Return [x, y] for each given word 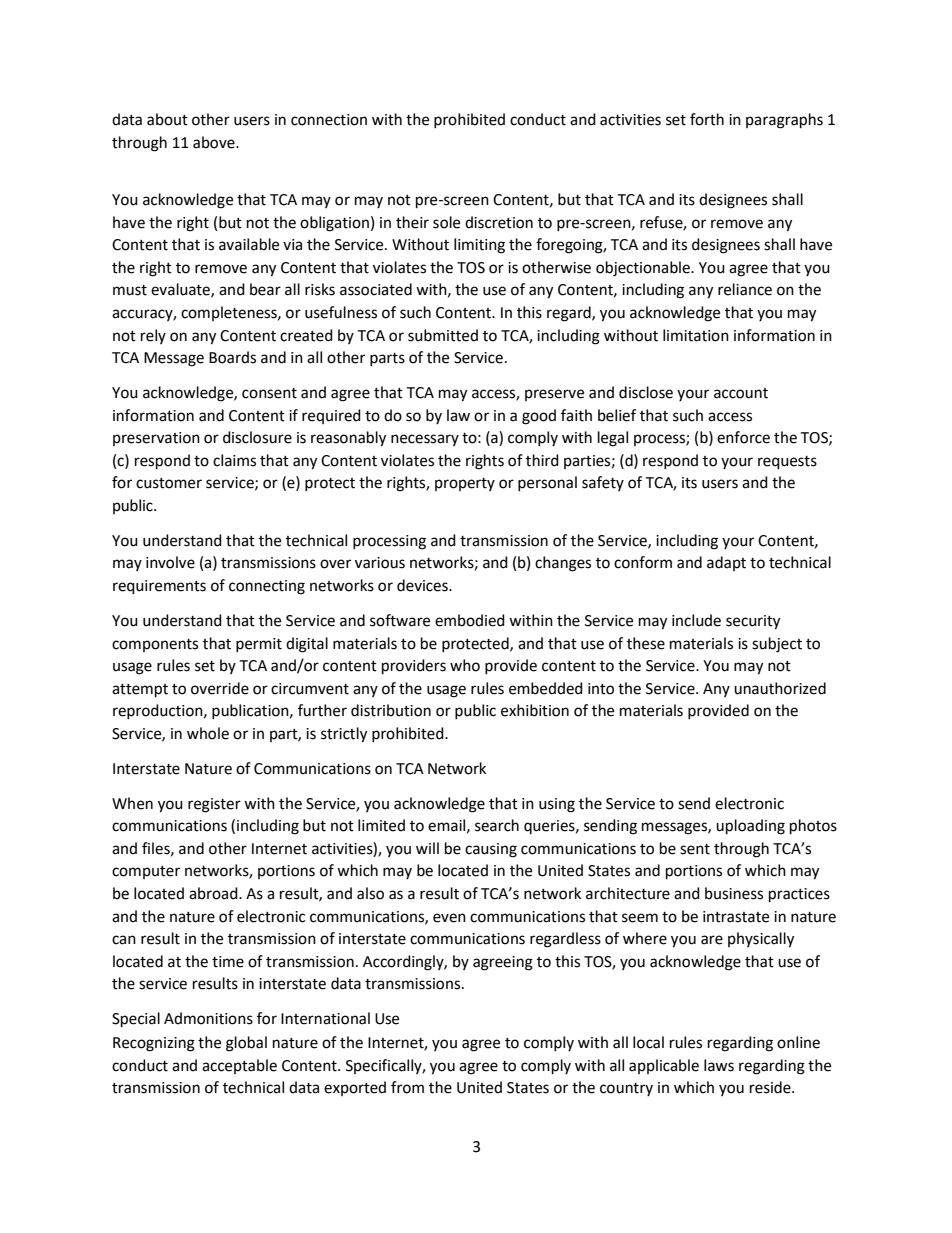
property [465, 484]
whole [208, 733]
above [215, 142]
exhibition [535, 710]
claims [234, 460]
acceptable [239, 1066]
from [407, 1087]
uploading [750, 827]
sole [446, 222]
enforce [743, 437]
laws [719, 1065]
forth [707, 119]
